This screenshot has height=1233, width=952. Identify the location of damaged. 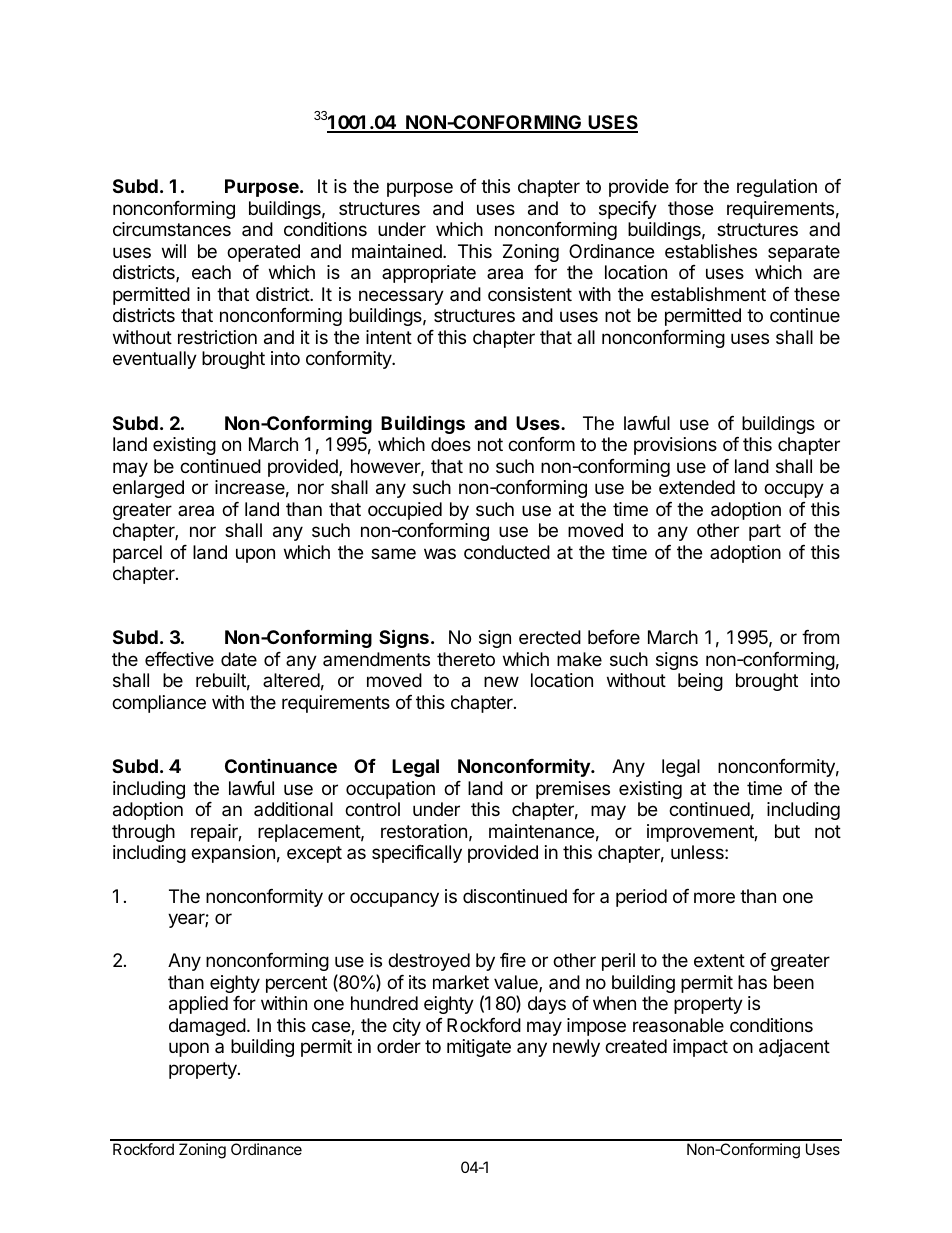
(207, 1027).
